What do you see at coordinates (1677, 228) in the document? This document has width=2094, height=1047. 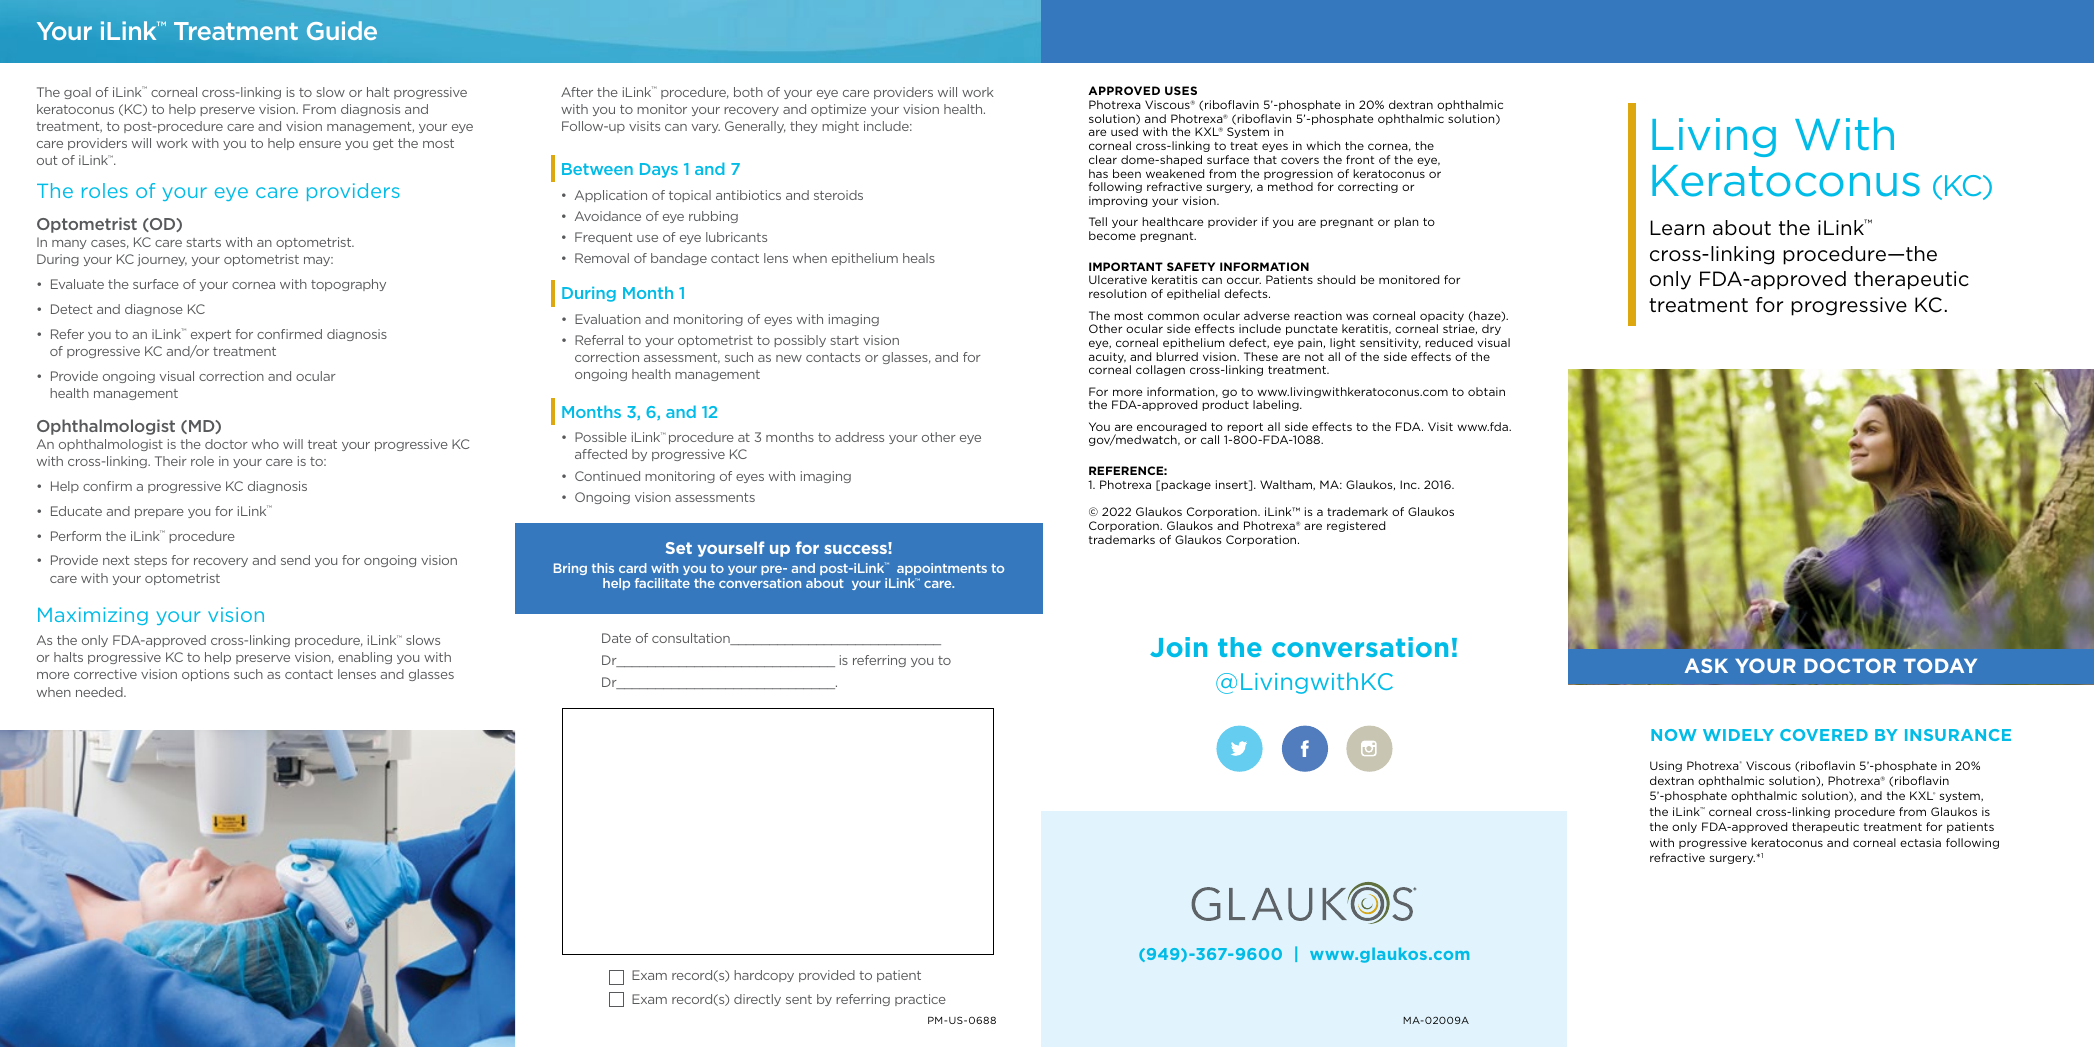 I see `Learn` at bounding box center [1677, 228].
